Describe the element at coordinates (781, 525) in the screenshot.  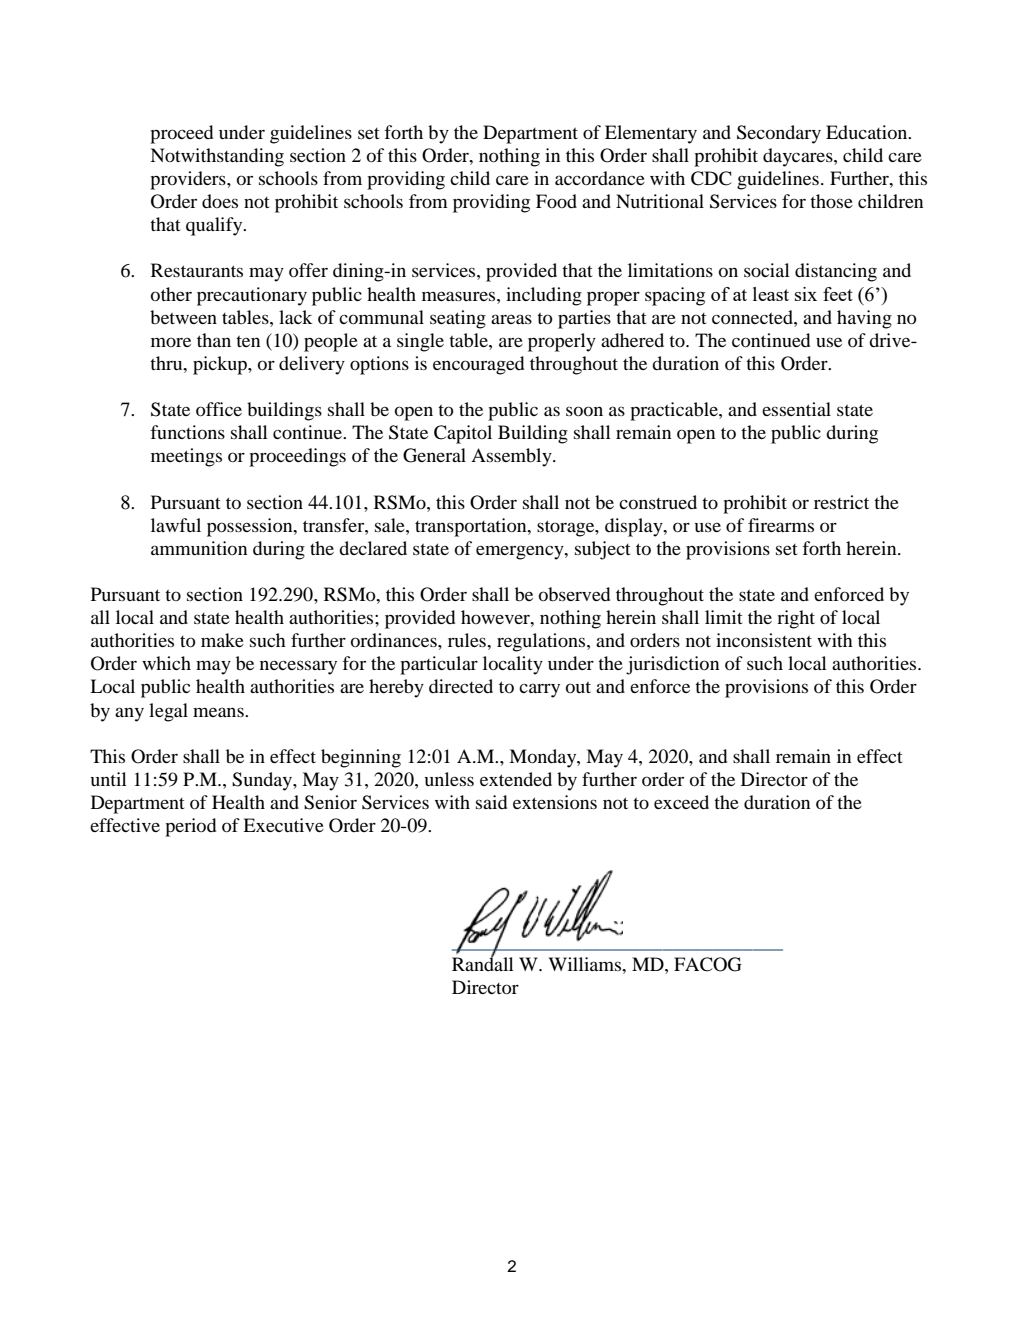
I see `firearms` at that location.
